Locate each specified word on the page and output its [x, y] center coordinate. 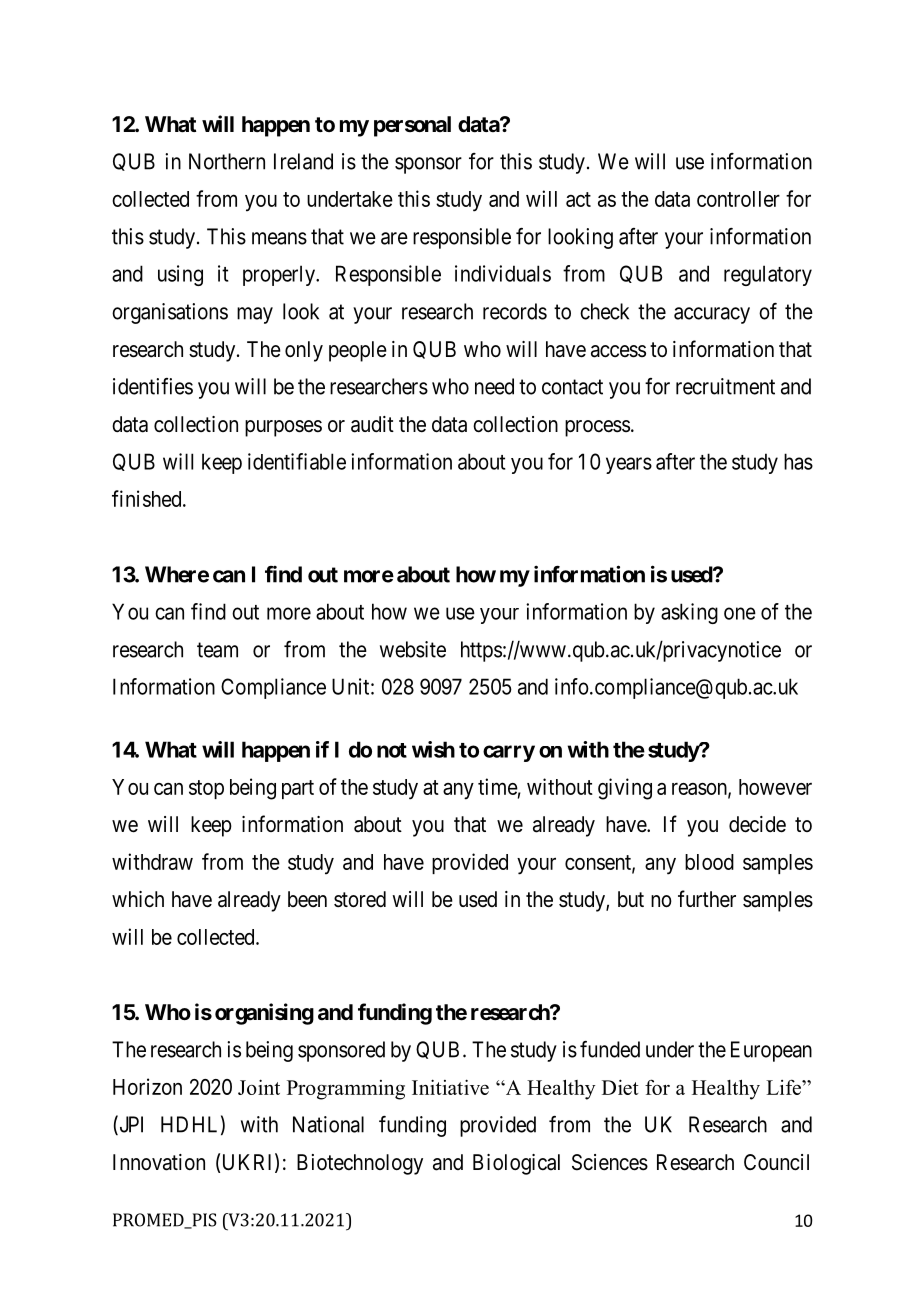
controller [738, 199]
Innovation [159, 1162]
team [217, 650]
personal [412, 126]
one [740, 613]
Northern [227, 161]
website [413, 649]
